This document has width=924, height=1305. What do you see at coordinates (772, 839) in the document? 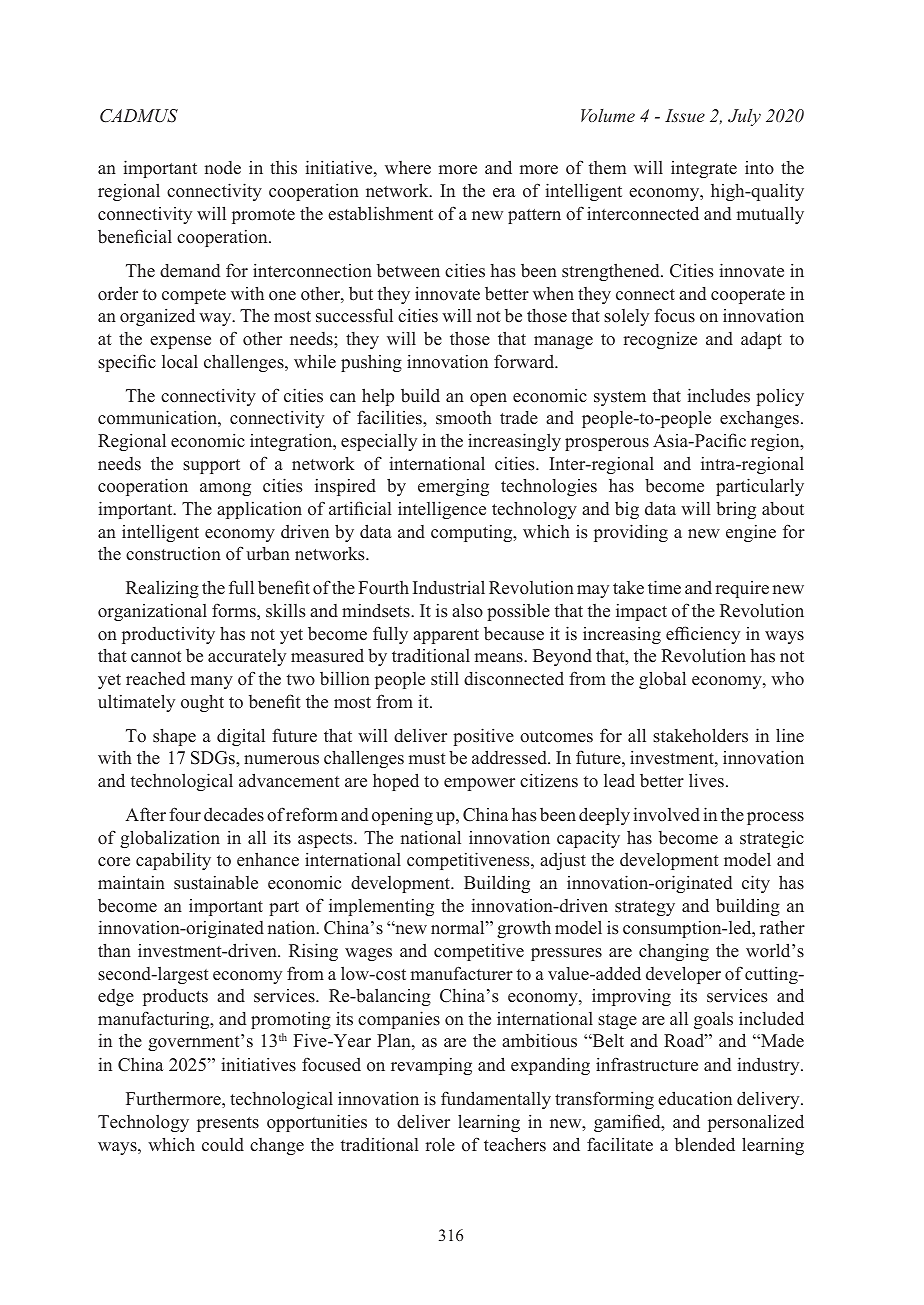
I see `strategic` at bounding box center [772, 839].
